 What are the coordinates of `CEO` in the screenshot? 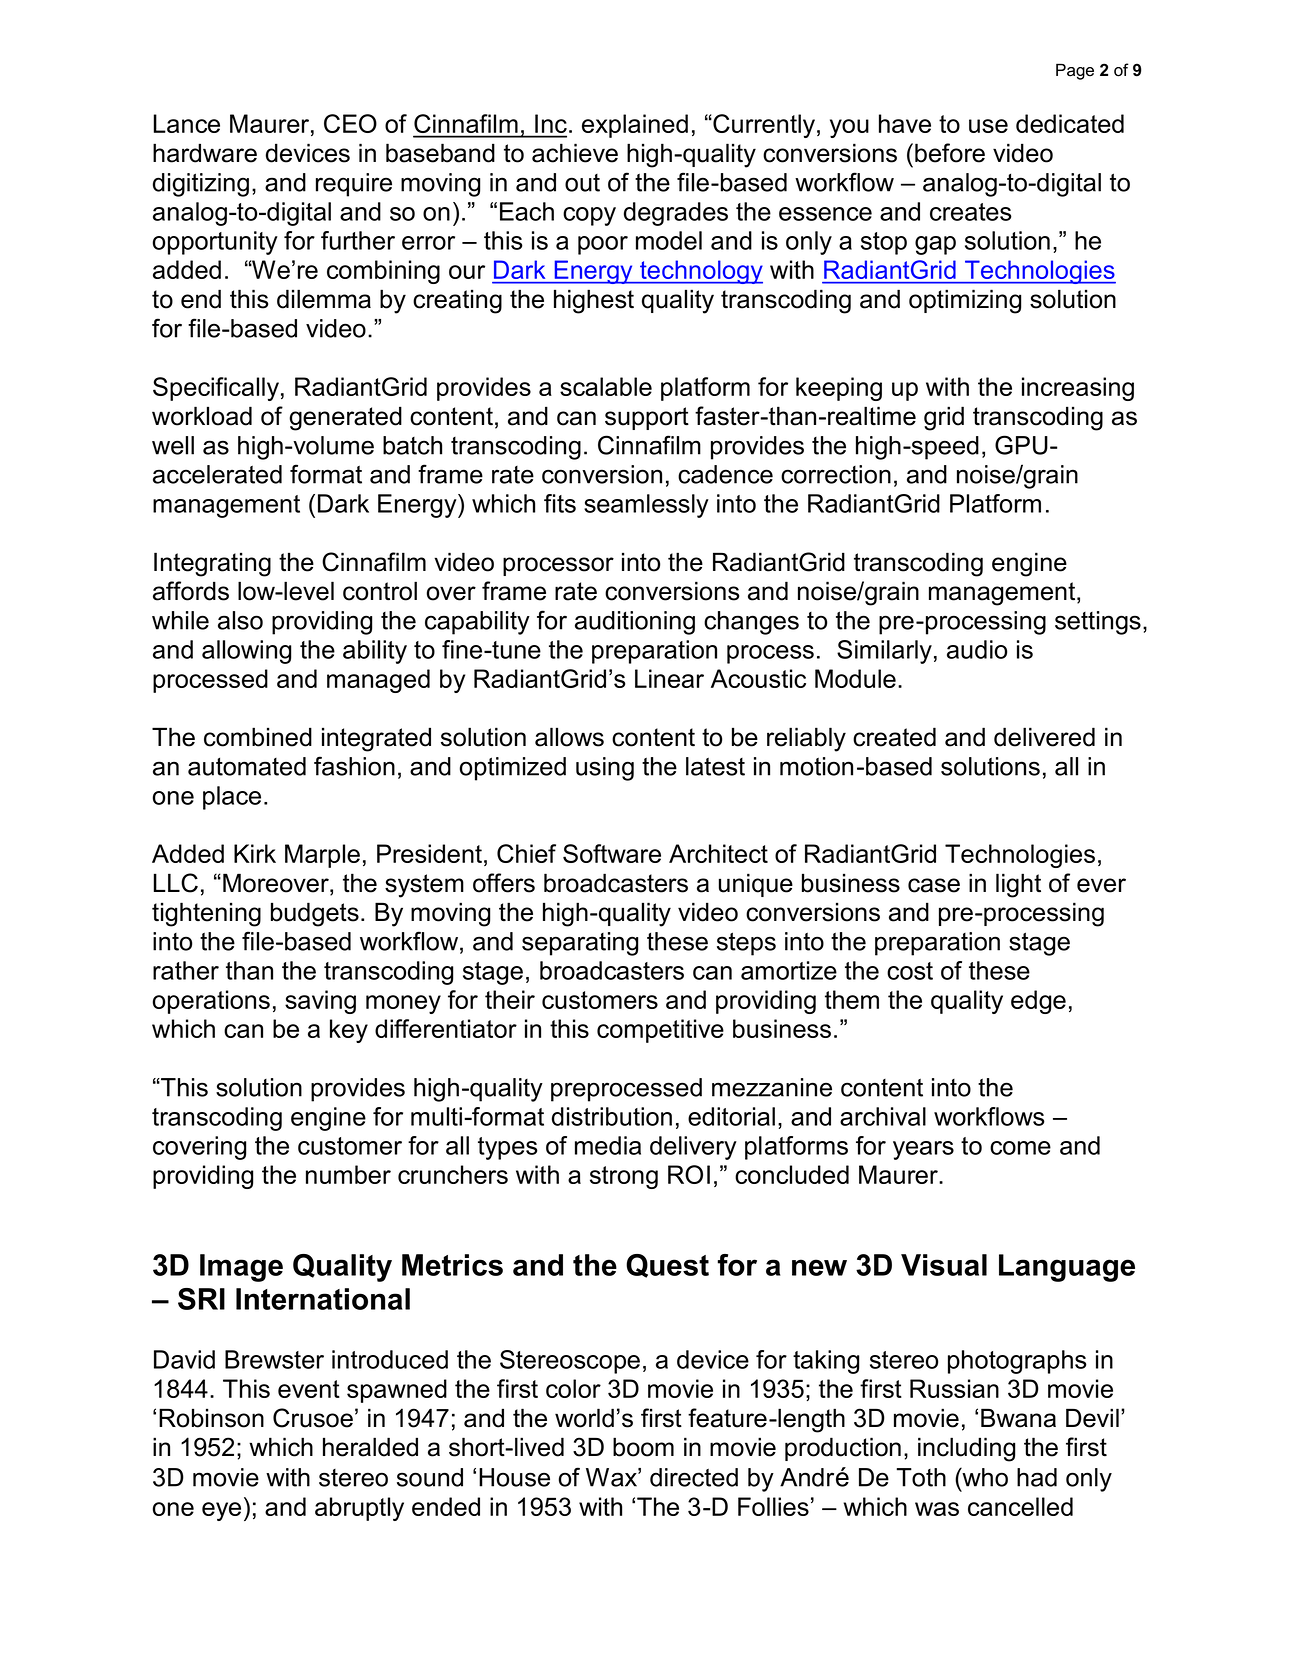 It's located at (350, 123).
